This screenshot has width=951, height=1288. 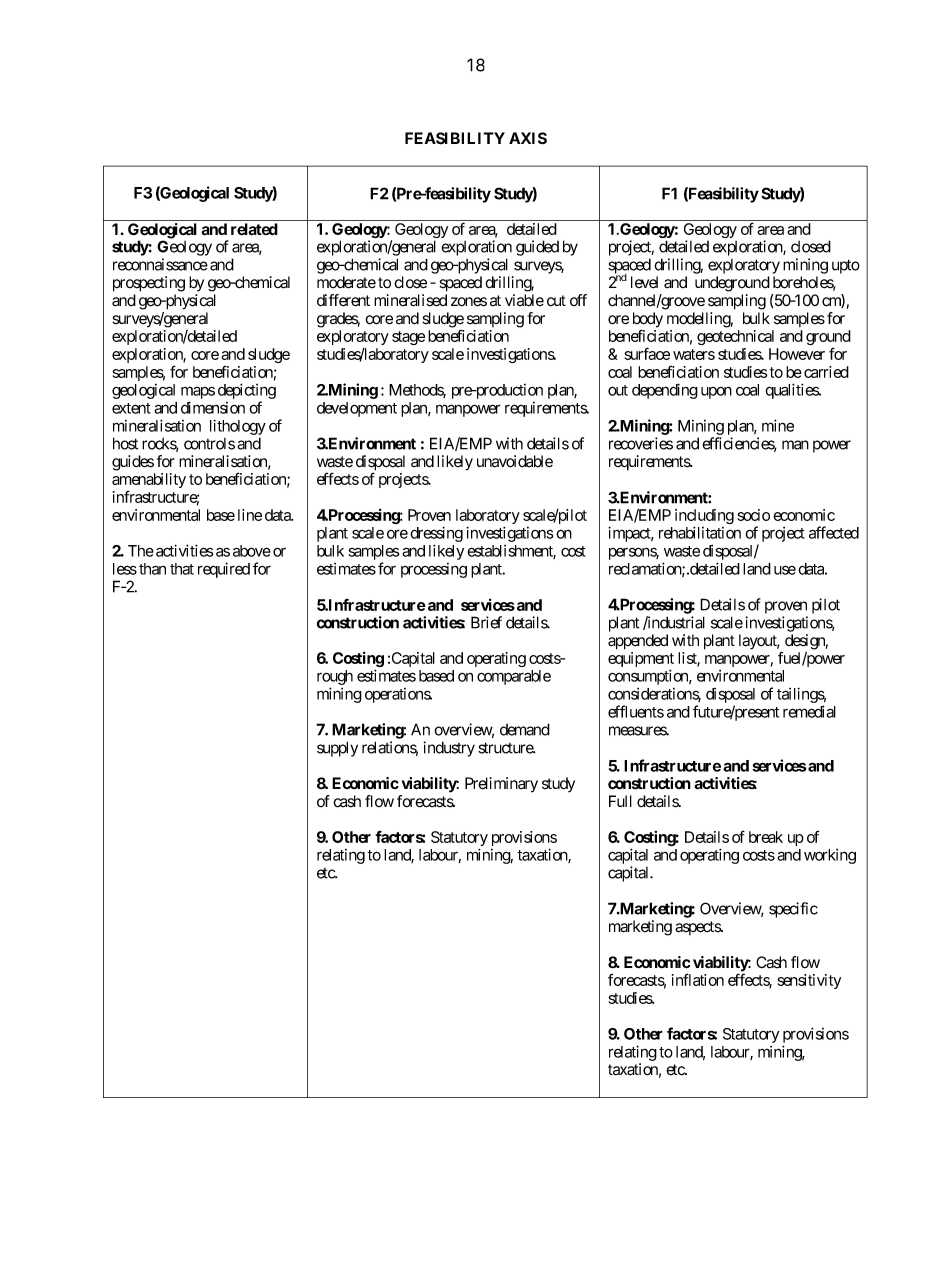 I want to click on supply, so click(x=337, y=749).
